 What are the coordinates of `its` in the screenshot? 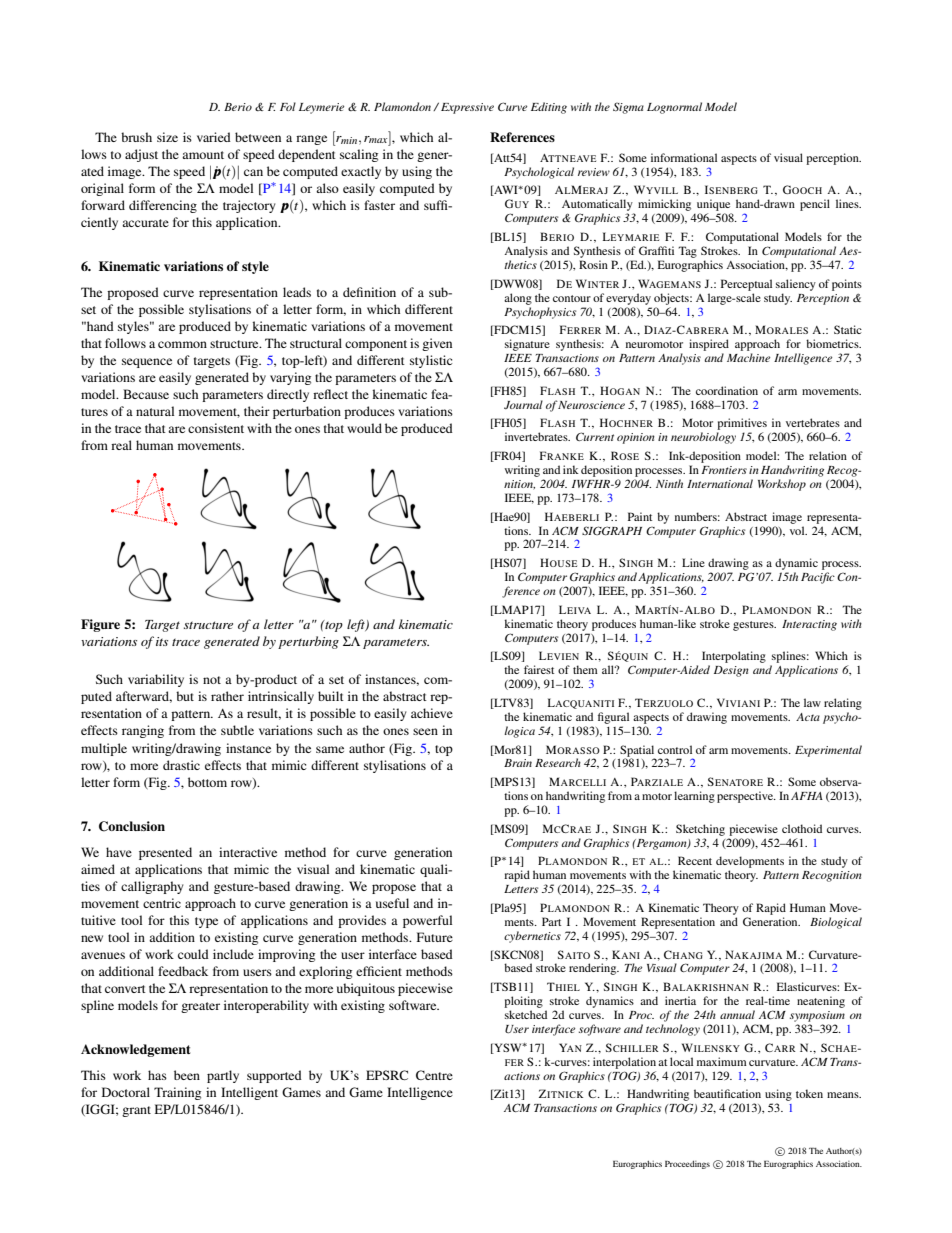 It's located at (162, 641).
